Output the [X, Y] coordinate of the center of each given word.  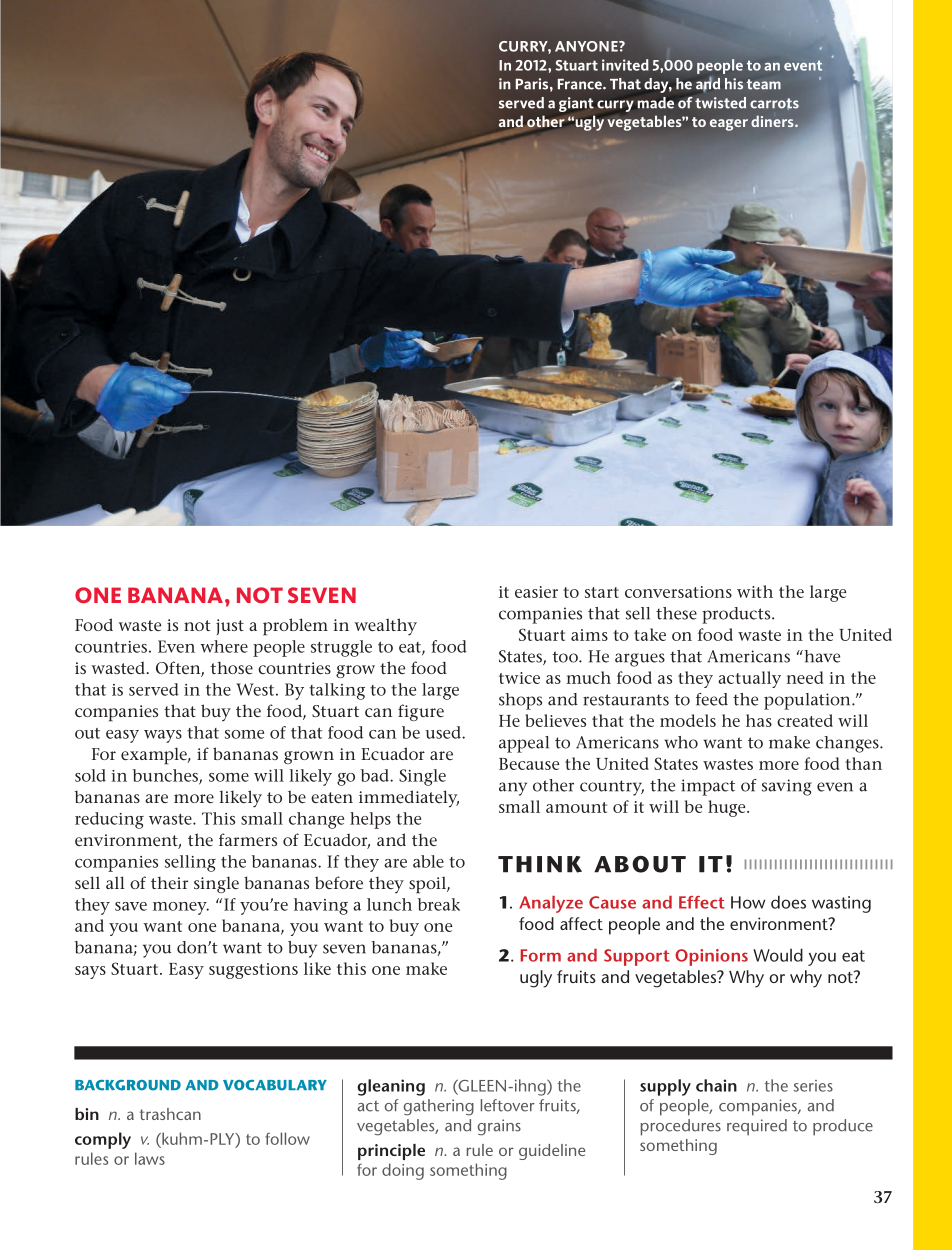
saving [787, 787]
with [755, 591]
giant [576, 104]
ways [163, 736]
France [581, 84]
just [230, 627]
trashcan [170, 1114]
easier [536, 592]
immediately [409, 799]
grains [499, 1127]
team [764, 84]
